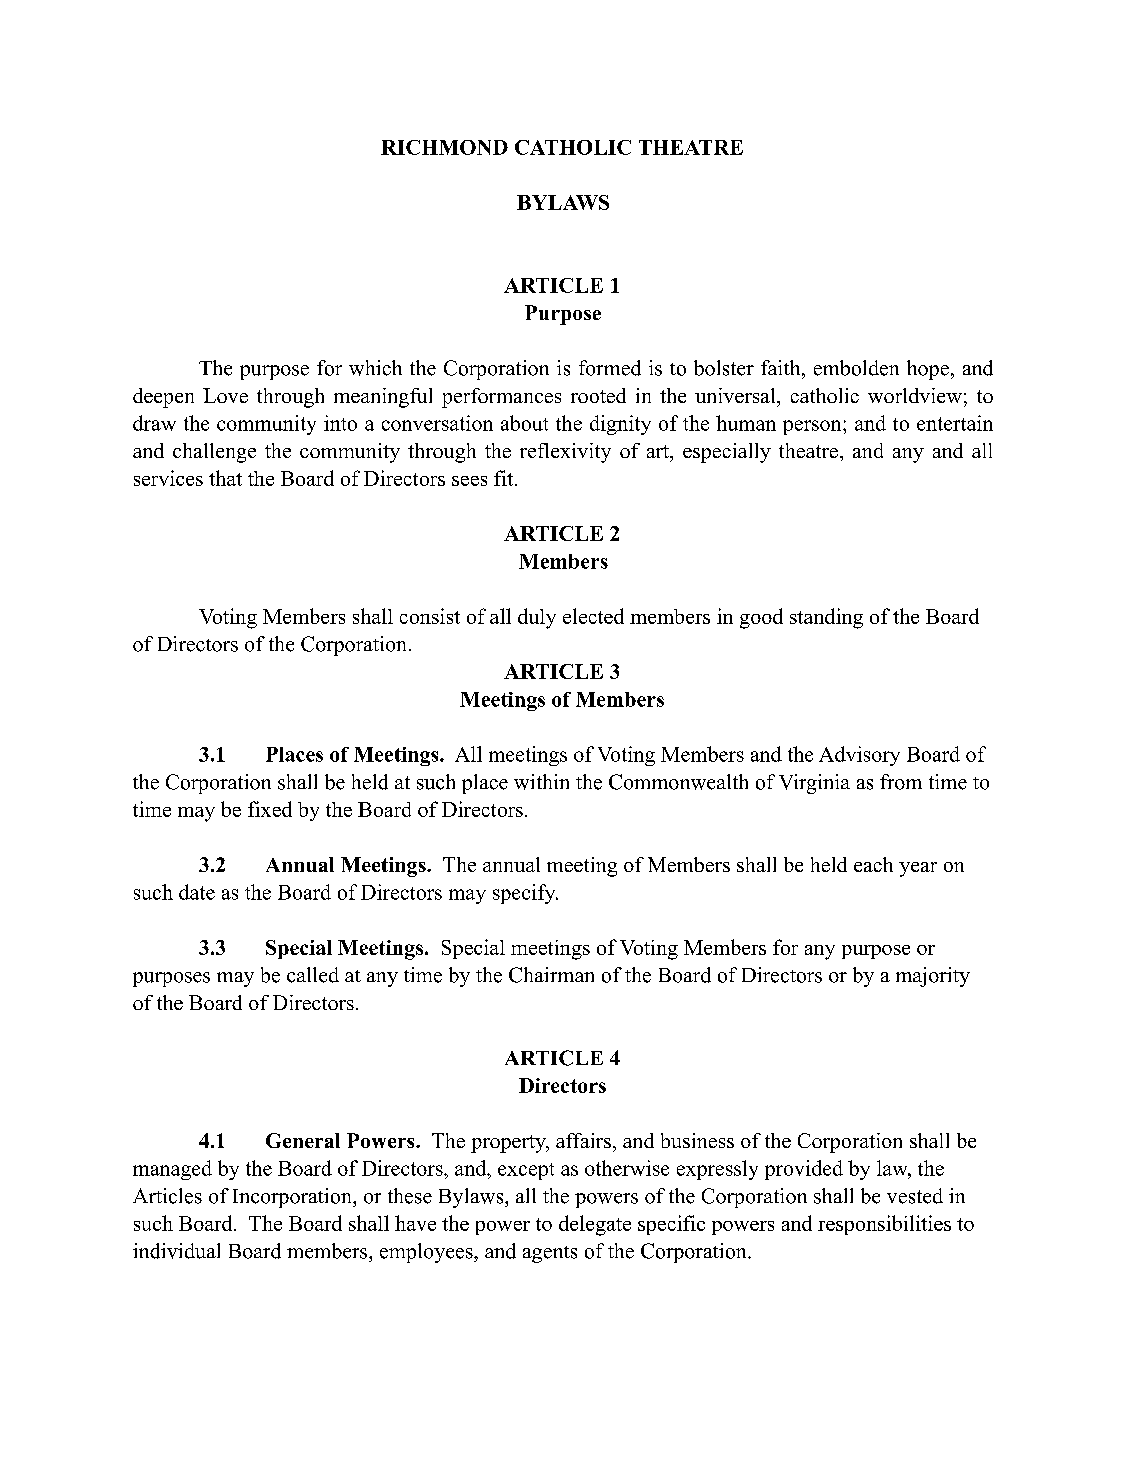 The image size is (1126, 1457). I want to click on embolden, so click(856, 368).
